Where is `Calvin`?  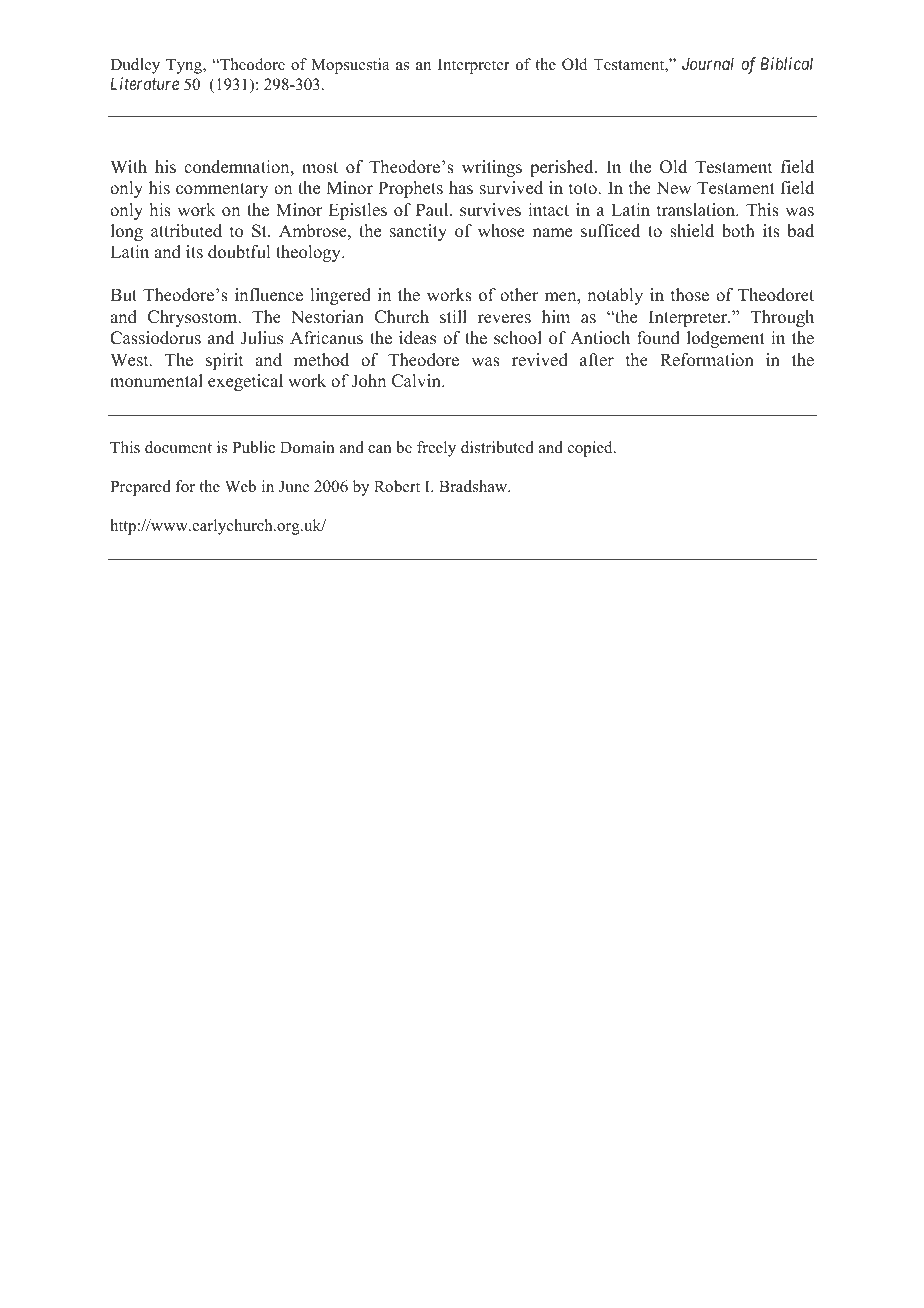
Calvin is located at coordinates (417, 381).
